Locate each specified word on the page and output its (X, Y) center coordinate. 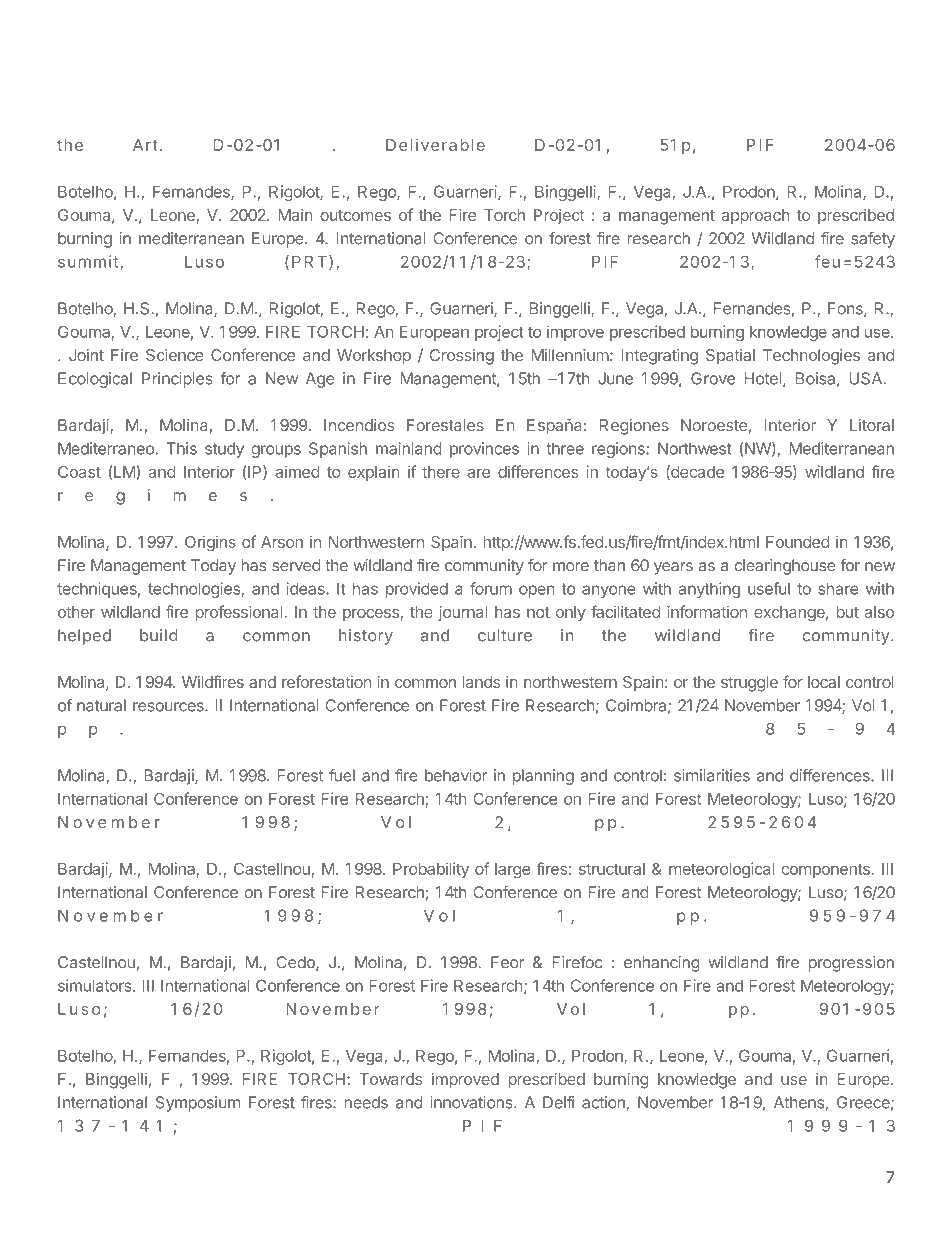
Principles (177, 380)
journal (462, 613)
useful (769, 588)
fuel (342, 775)
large (512, 870)
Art (145, 145)
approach (755, 216)
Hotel (762, 378)
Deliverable (435, 145)
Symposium (198, 1104)
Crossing (462, 357)
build (158, 635)
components (827, 870)
